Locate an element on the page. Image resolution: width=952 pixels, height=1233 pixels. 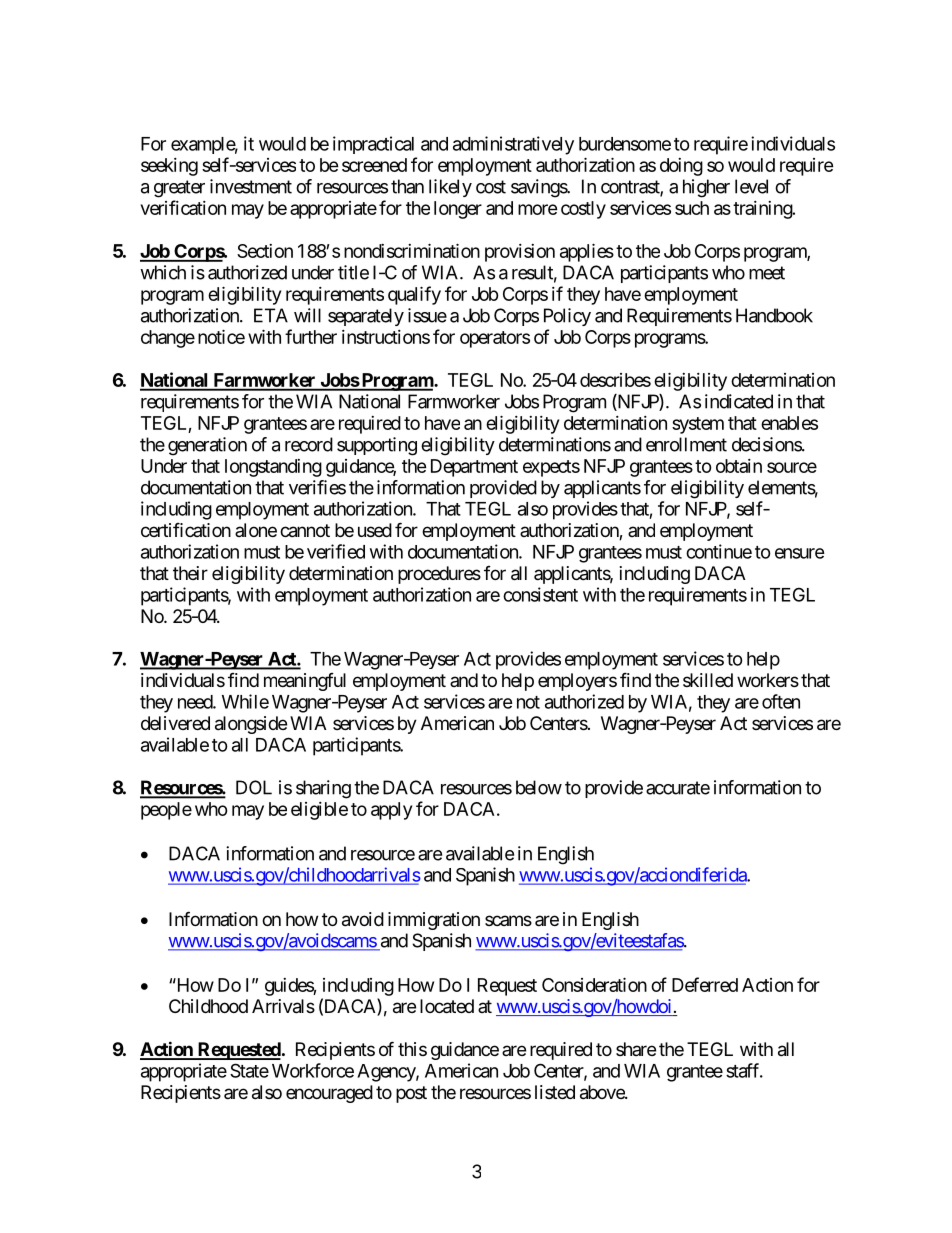
likely is located at coordinates (450, 188).
